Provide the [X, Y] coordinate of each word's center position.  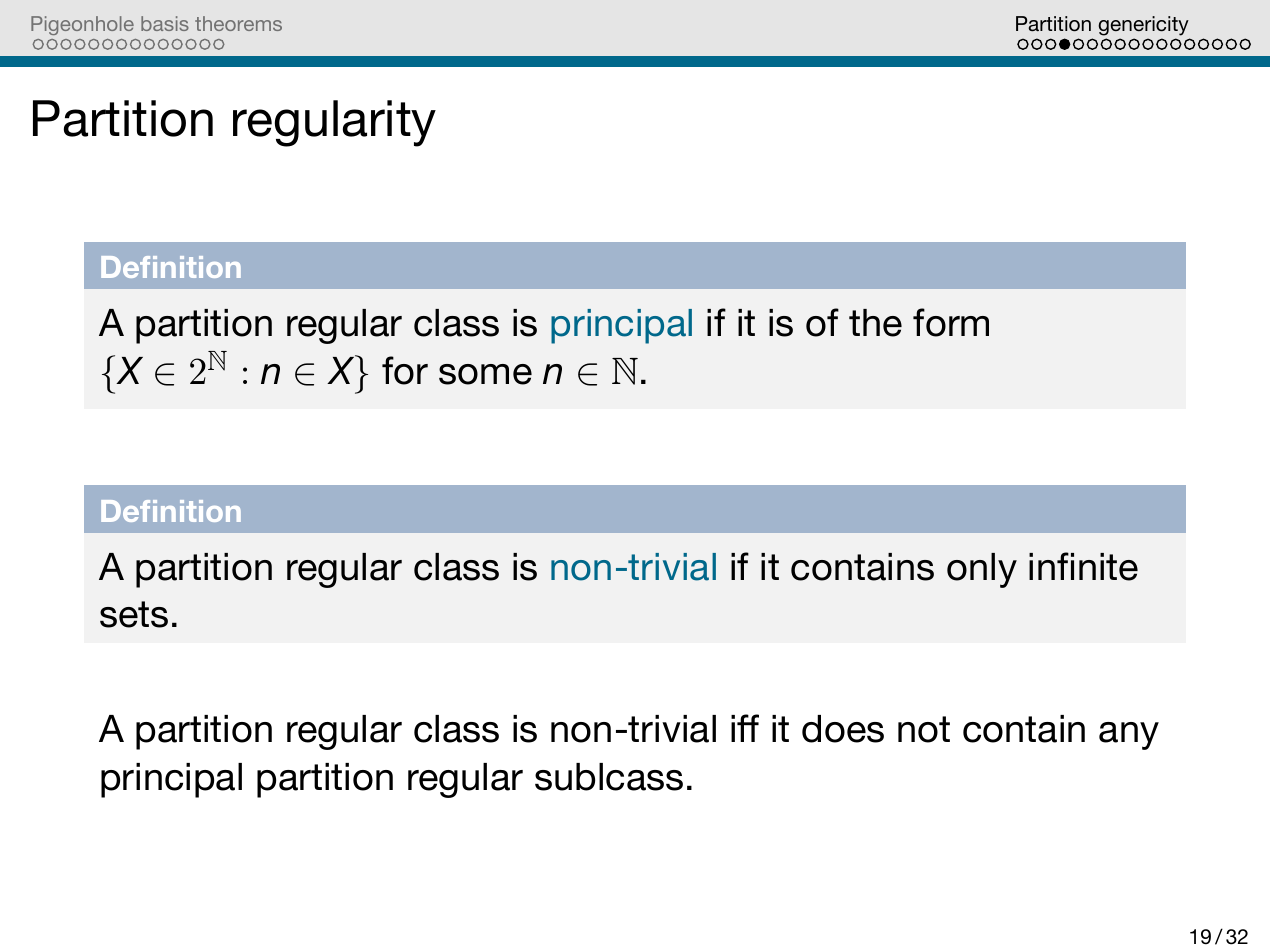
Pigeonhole [82, 25]
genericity [1143, 26]
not [924, 729]
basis [165, 23]
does [843, 729]
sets [134, 614]
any [1129, 736]
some [485, 374]
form [951, 322]
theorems [238, 23]
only [982, 570]
